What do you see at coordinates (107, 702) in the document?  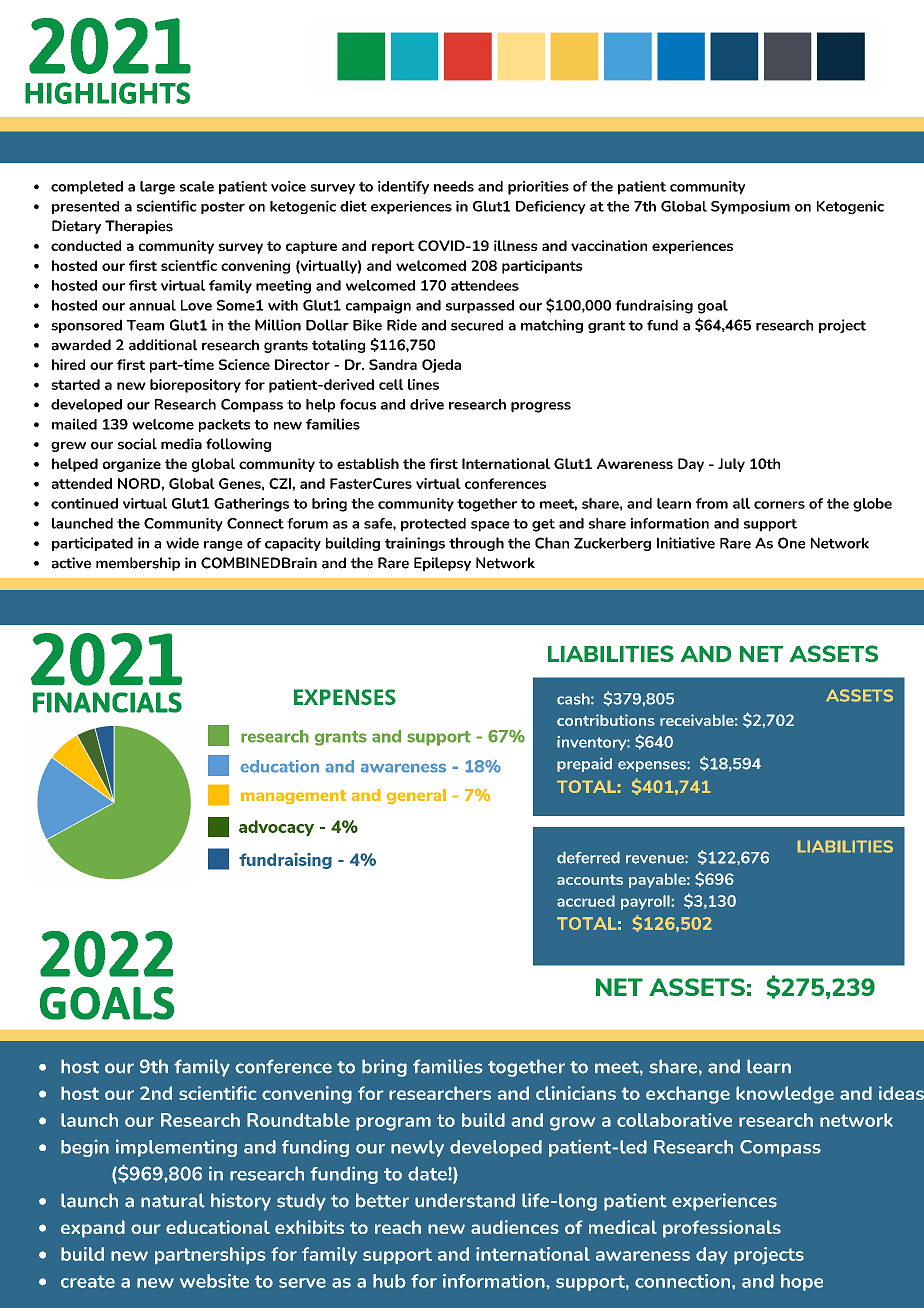 I see `FINANCIALS` at bounding box center [107, 702].
